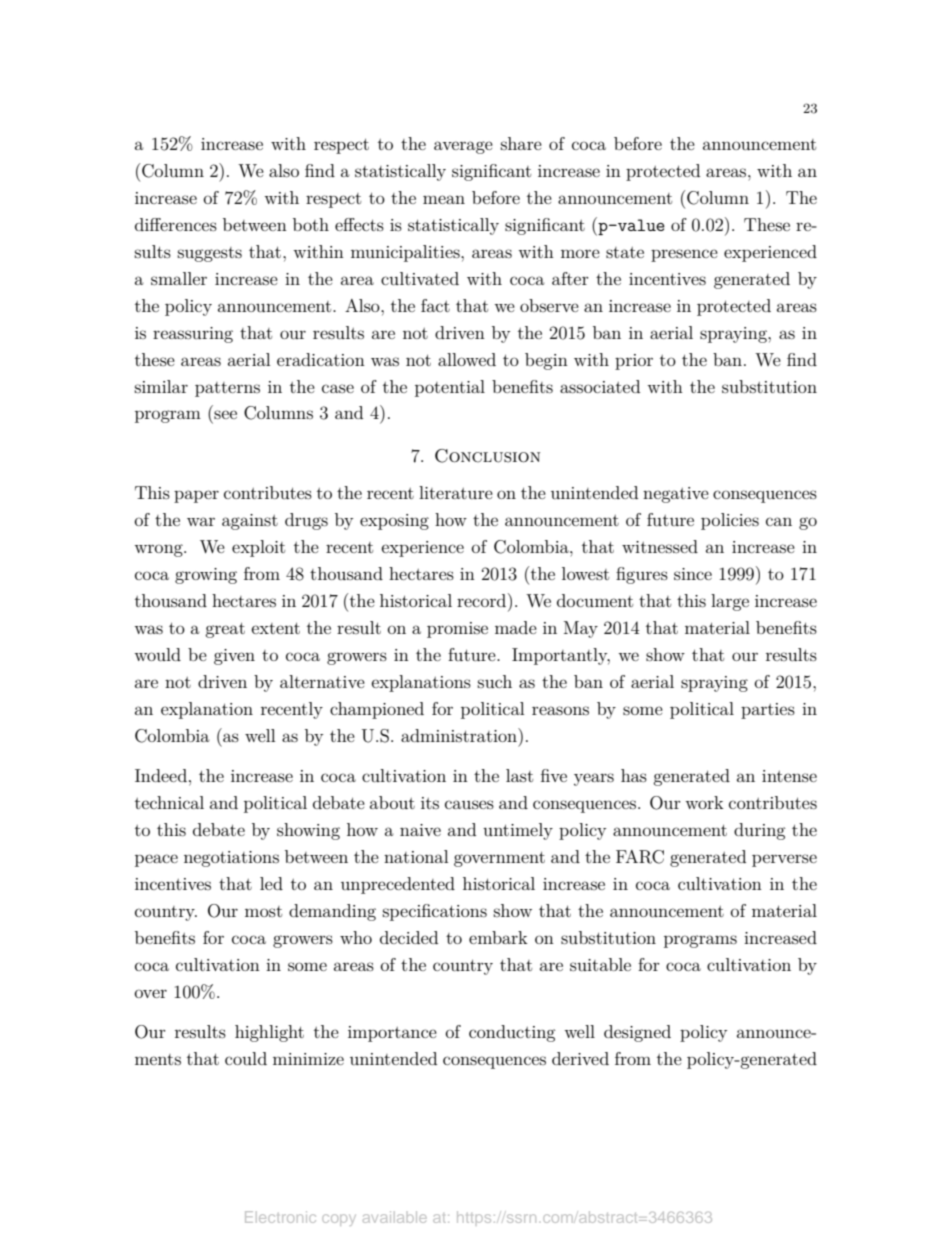 This screenshot has height=1233, width=952. Describe the element at coordinates (463, 147) in the screenshot. I see `average` at that location.
